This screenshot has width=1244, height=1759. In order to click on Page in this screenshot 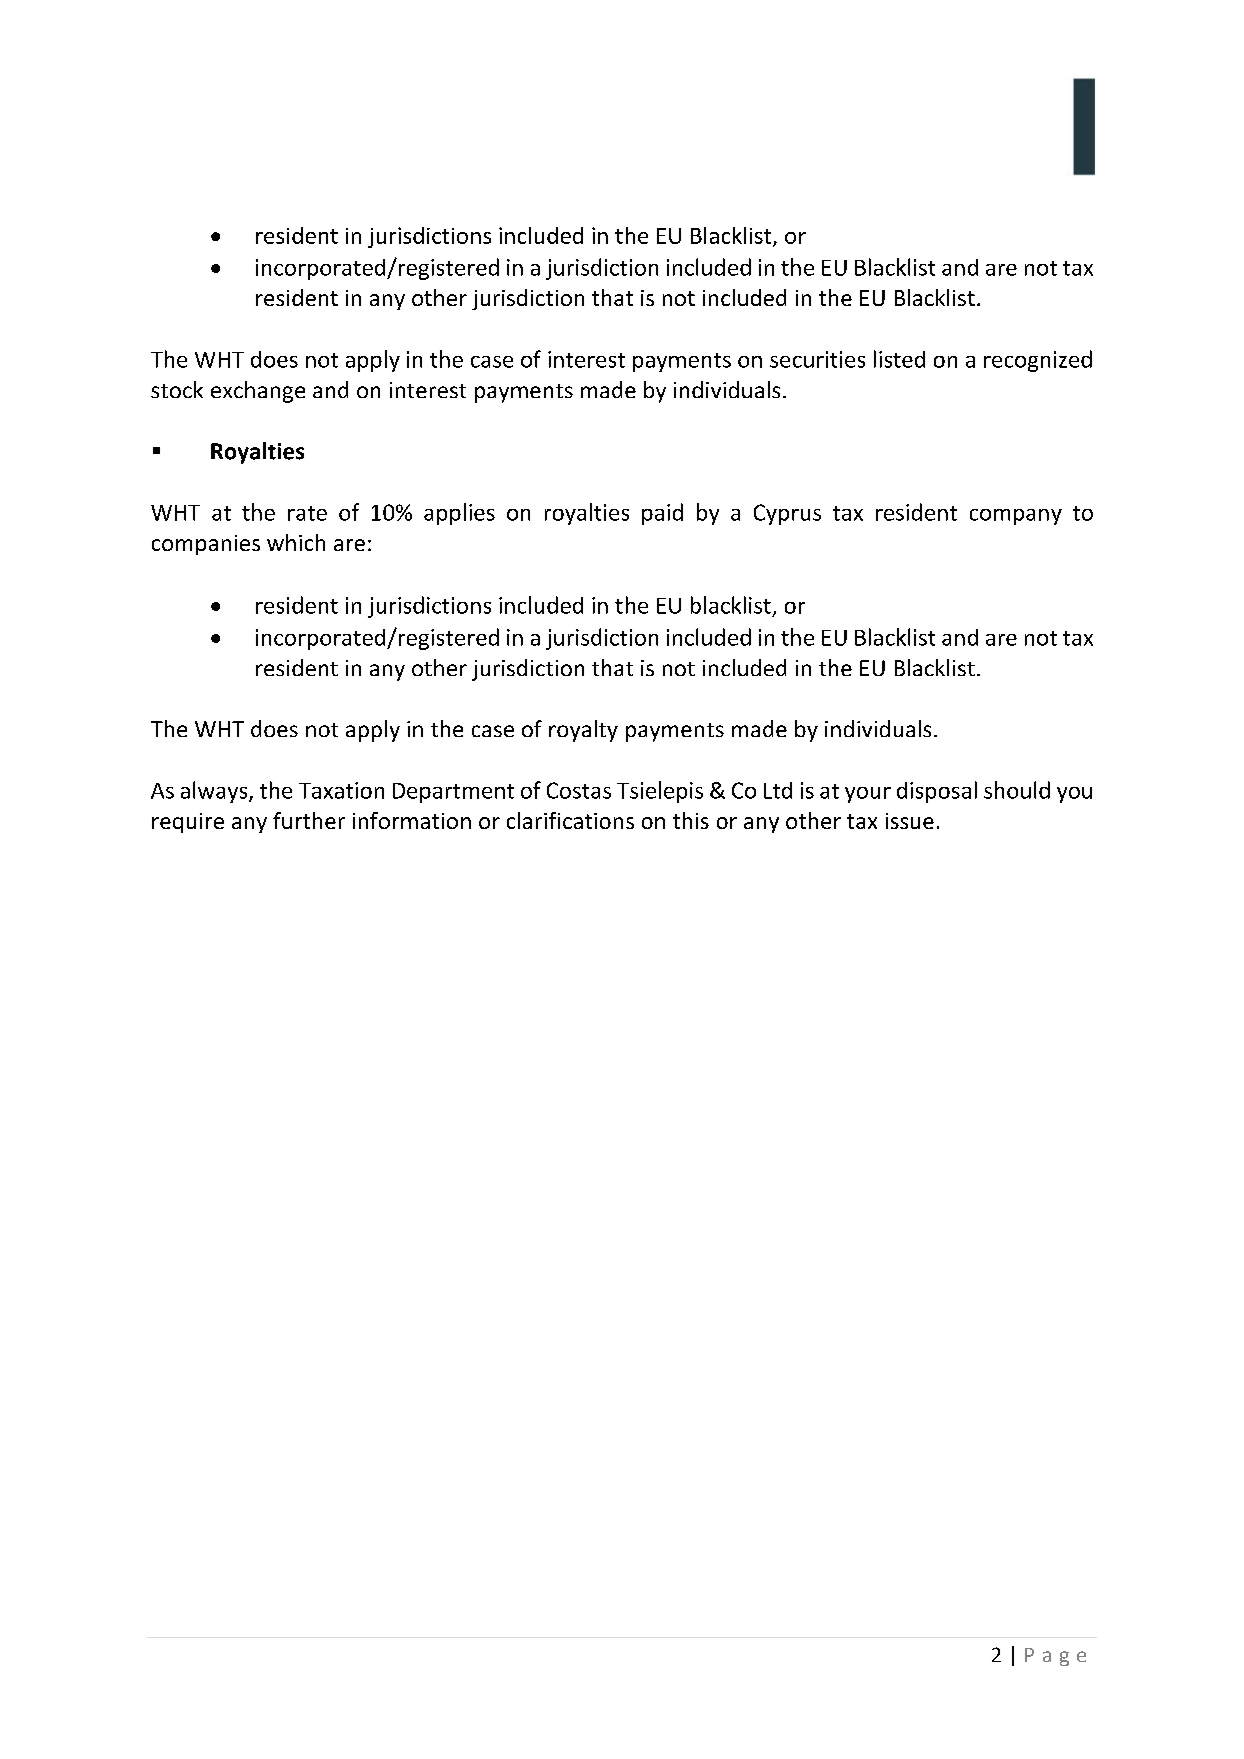, I will do `click(1055, 1657)`.
